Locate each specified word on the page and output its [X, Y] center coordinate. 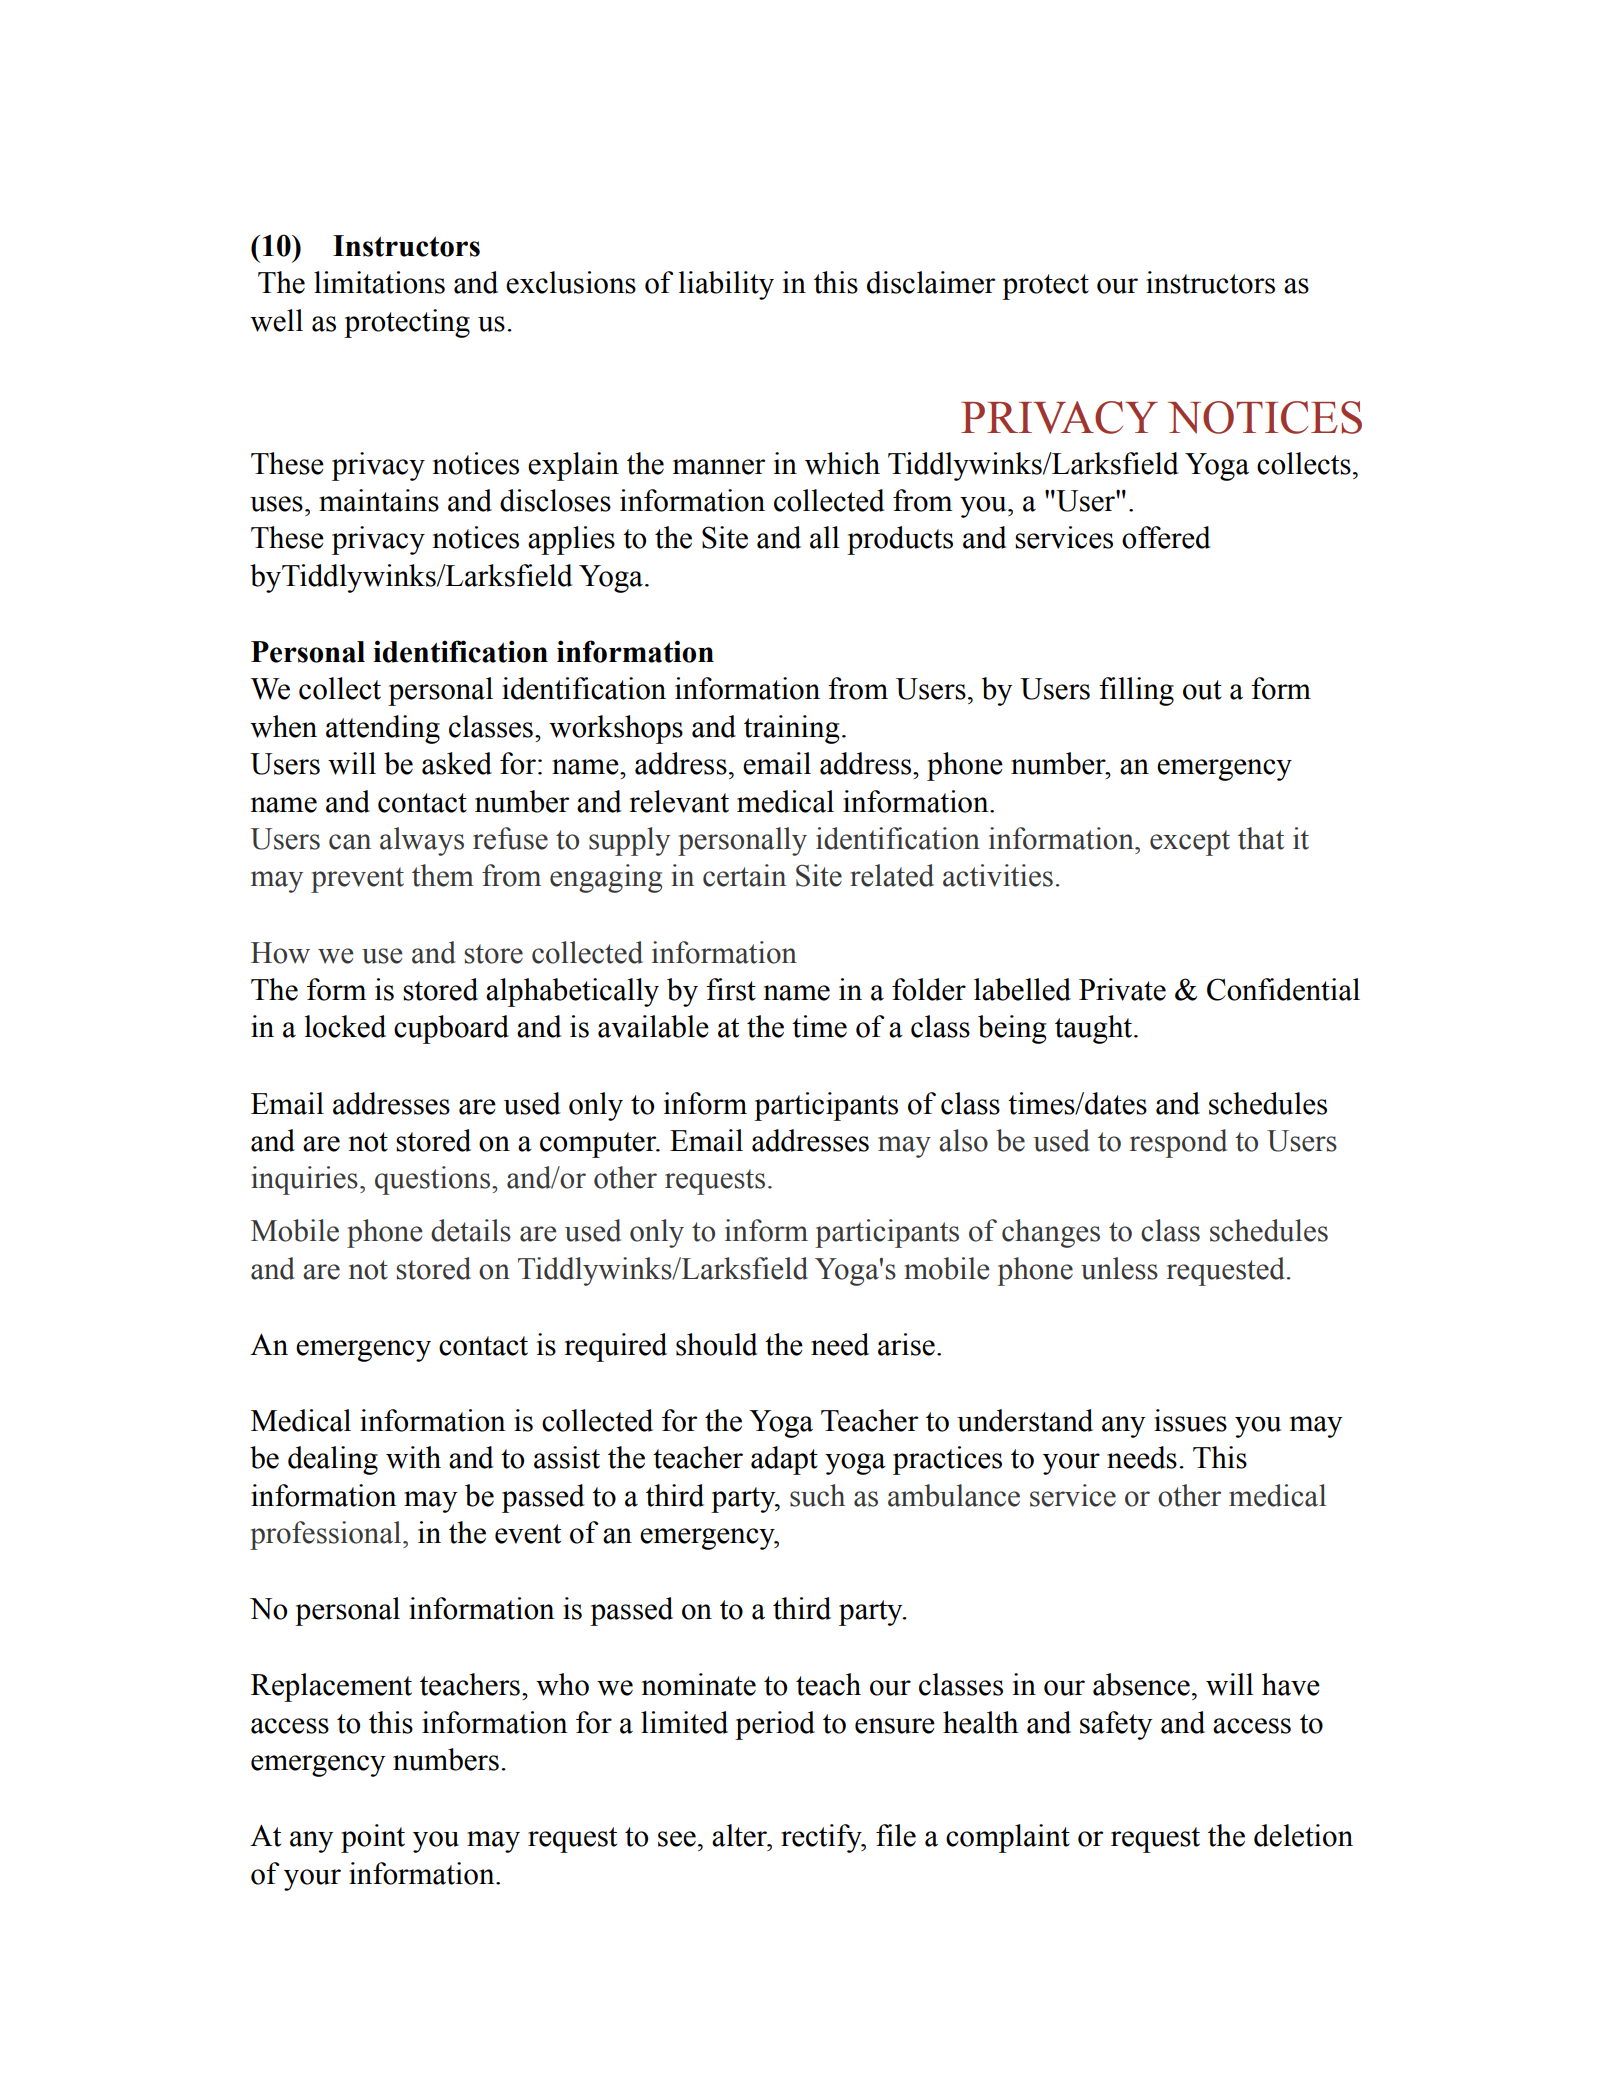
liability [726, 285]
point [373, 1838]
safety [1116, 1725]
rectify [822, 1838]
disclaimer [931, 282]
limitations [379, 282]
